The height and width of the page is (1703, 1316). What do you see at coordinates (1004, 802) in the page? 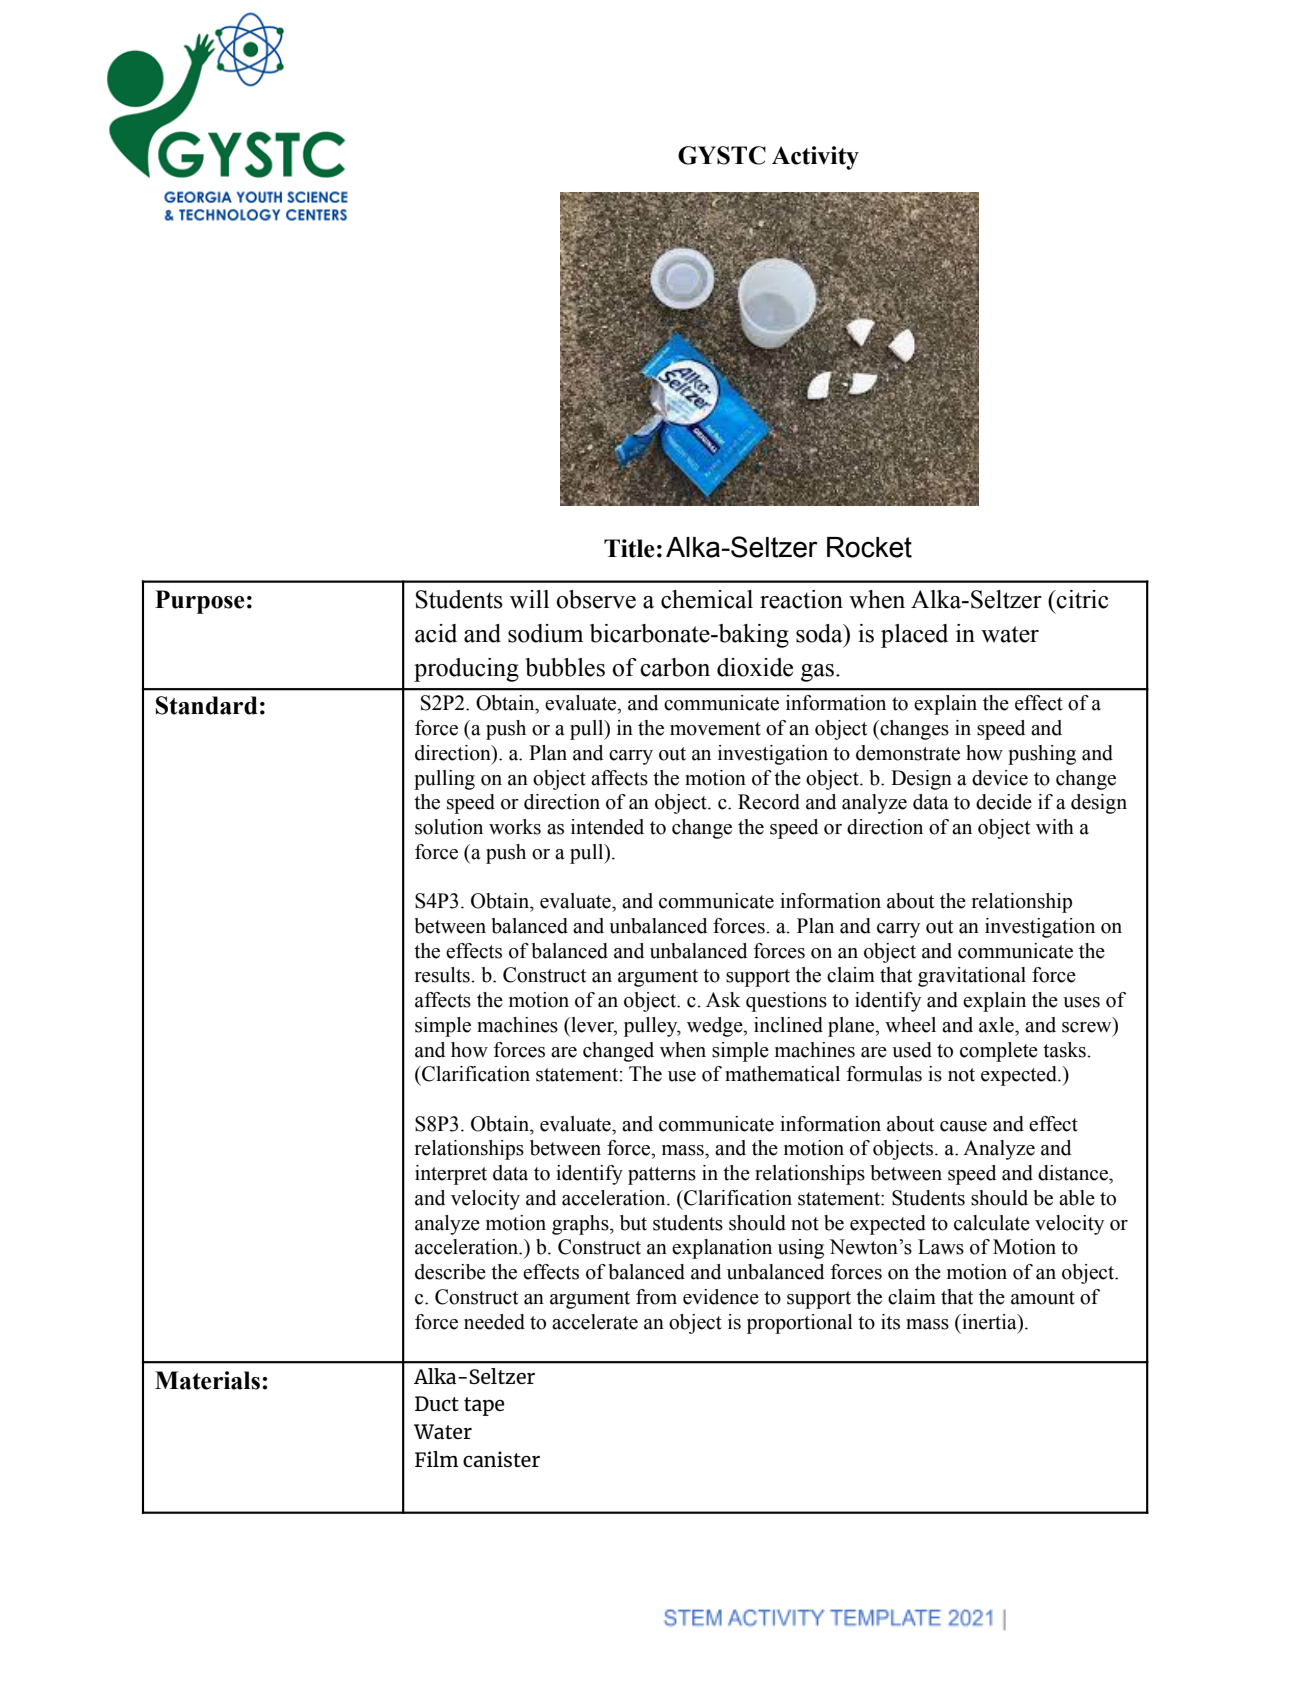
I see `decide` at bounding box center [1004, 802].
